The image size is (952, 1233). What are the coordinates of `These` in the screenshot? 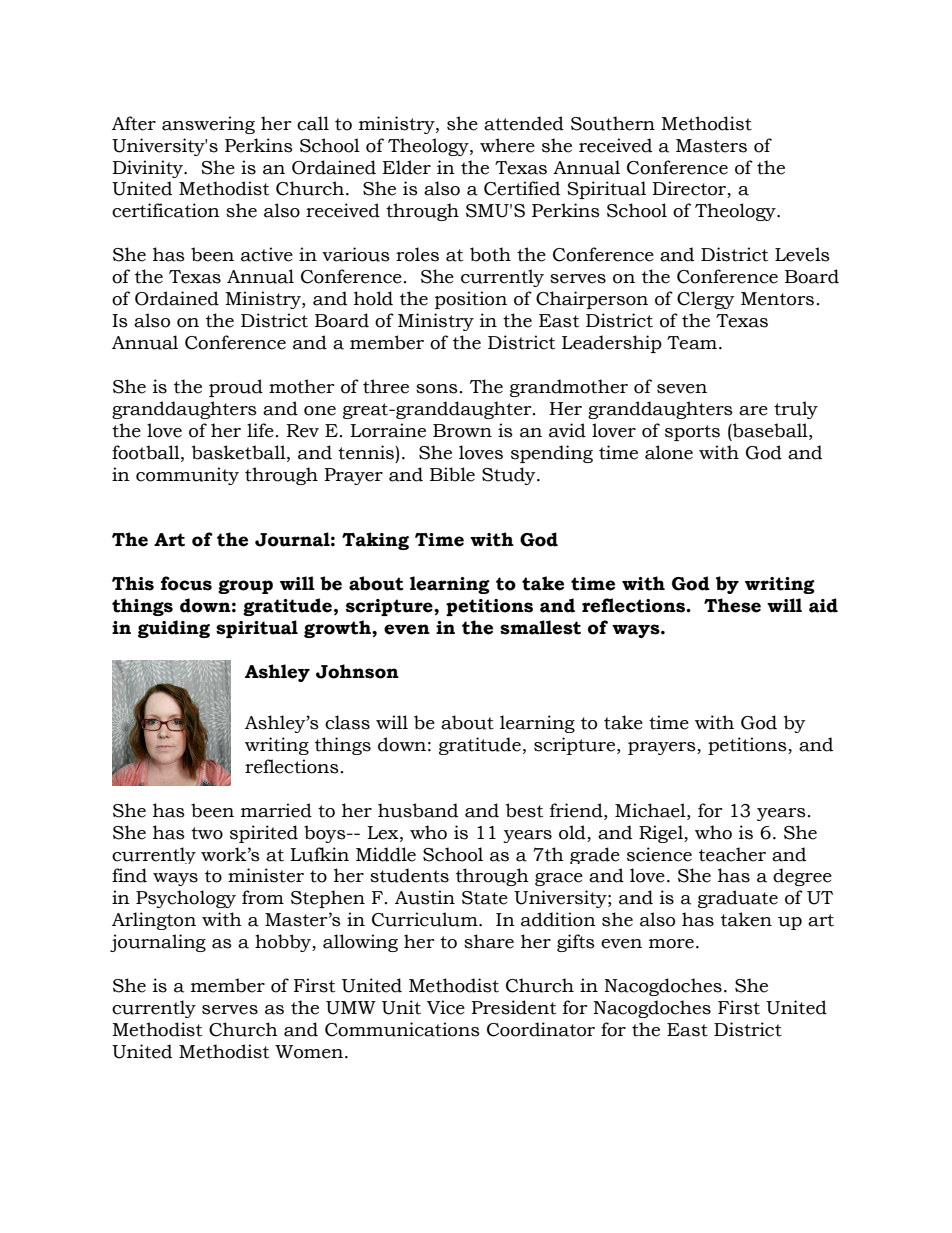 It's located at (732, 605).
